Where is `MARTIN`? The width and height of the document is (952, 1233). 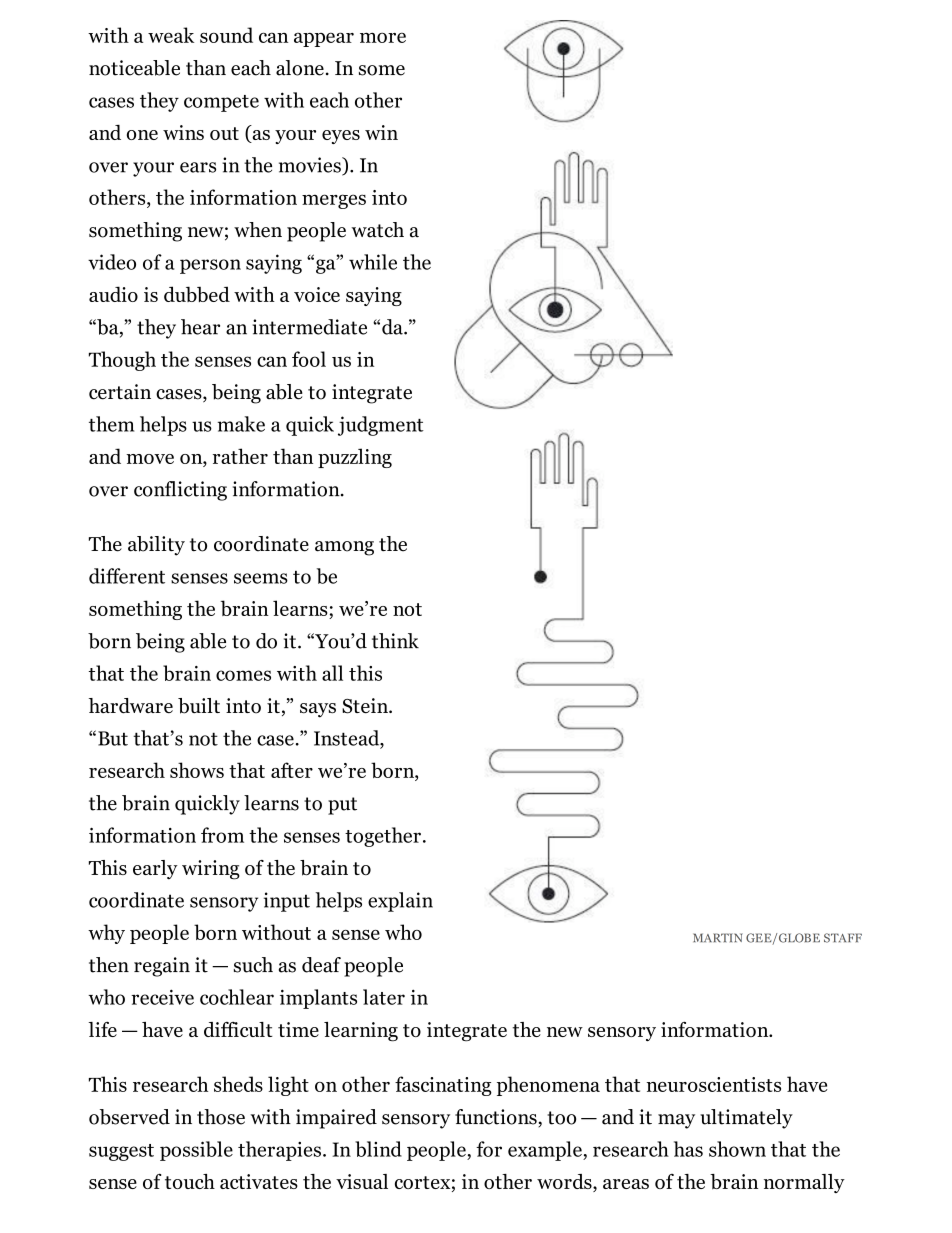
MARTIN is located at coordinates (718, 937).
